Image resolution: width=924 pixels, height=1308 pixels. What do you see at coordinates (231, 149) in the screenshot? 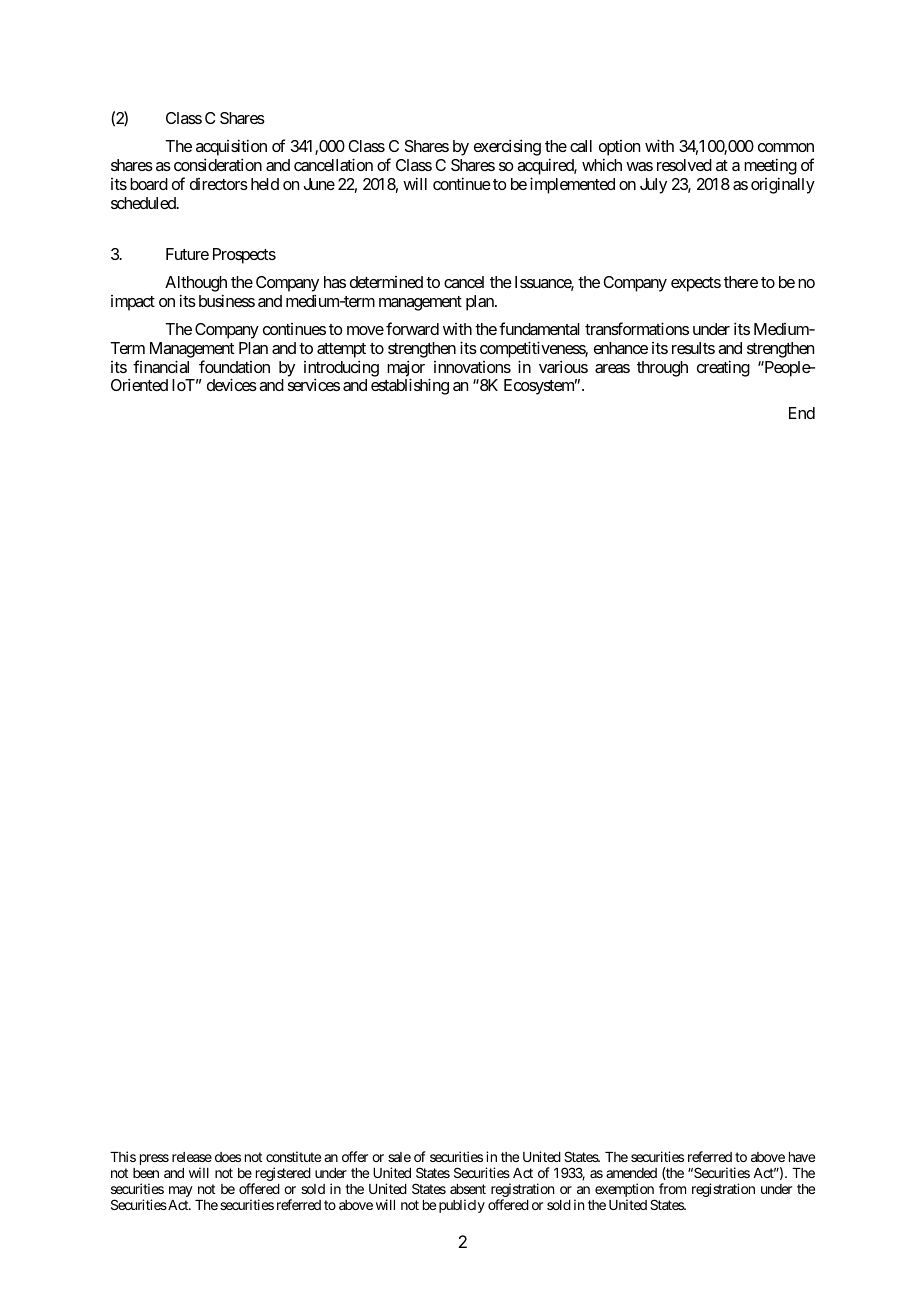
I see `acquisition` at bounding box center [231, 149].
